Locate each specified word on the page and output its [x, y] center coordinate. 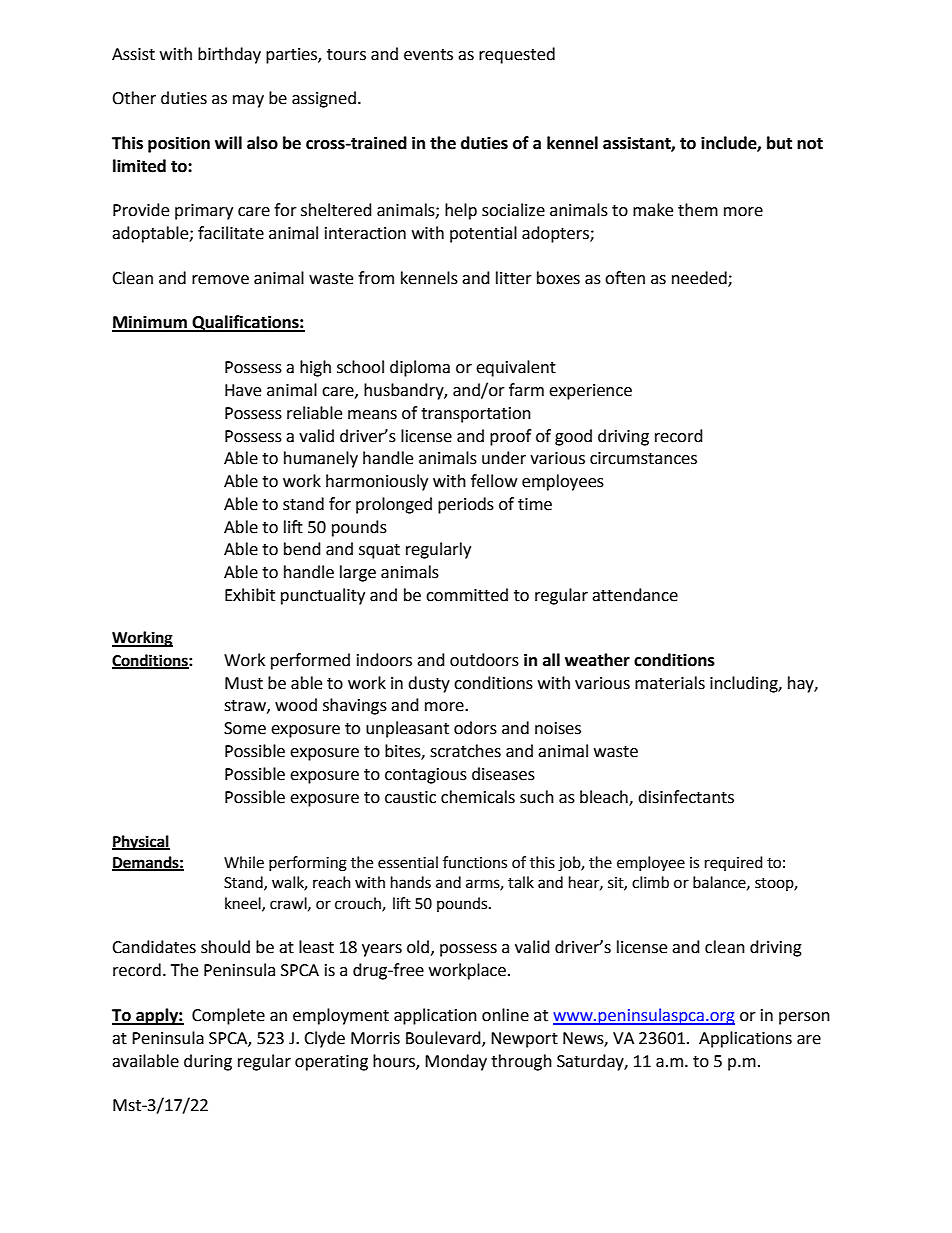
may [248, 101]
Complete [228, 1016]
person [804, 1018]
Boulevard [444, 1039]
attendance [635, 595]
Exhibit [250, 595]
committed [467, 595]
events [428, 55]
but [779, 143]
